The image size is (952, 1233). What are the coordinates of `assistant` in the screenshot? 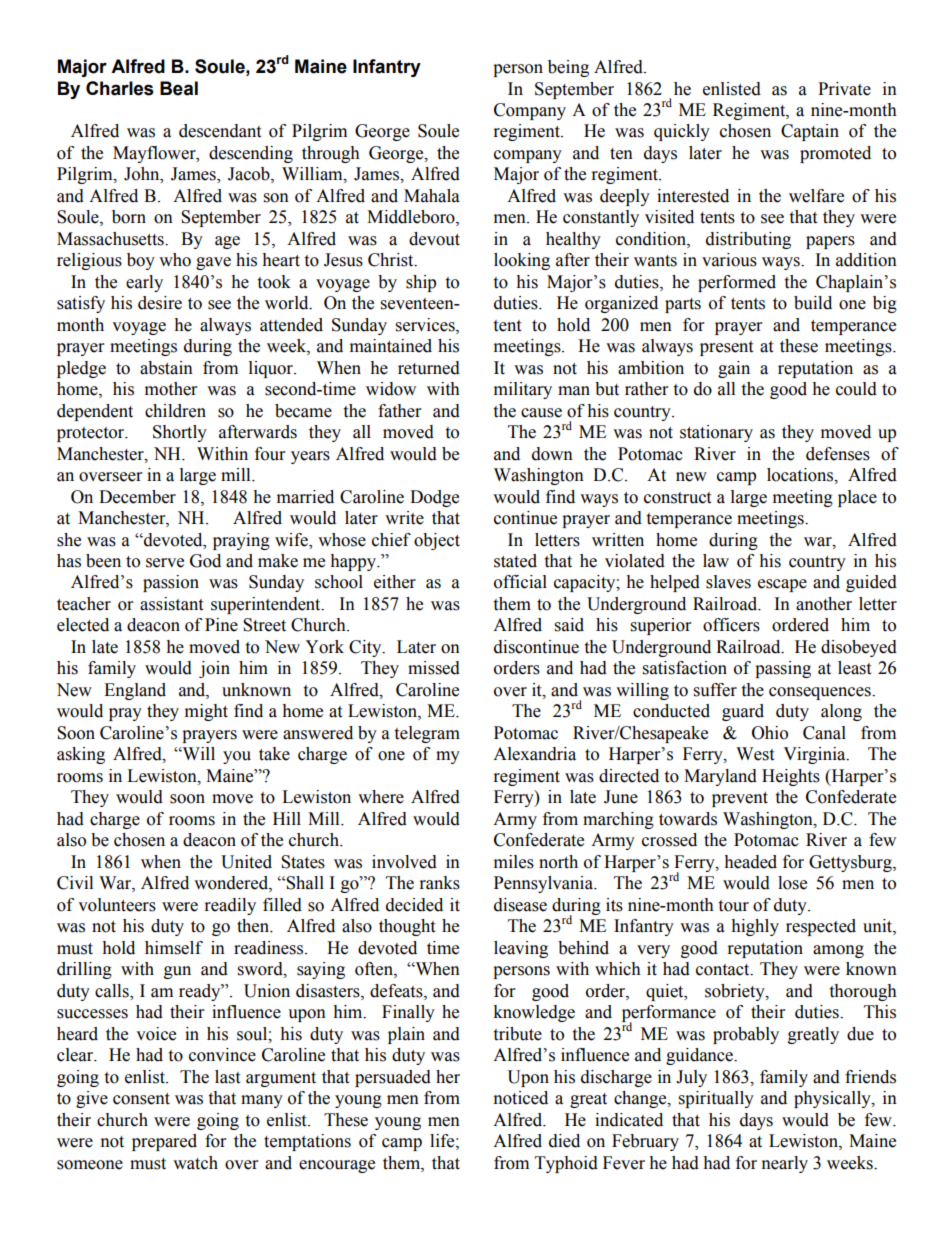 It's located at (171, 604).
